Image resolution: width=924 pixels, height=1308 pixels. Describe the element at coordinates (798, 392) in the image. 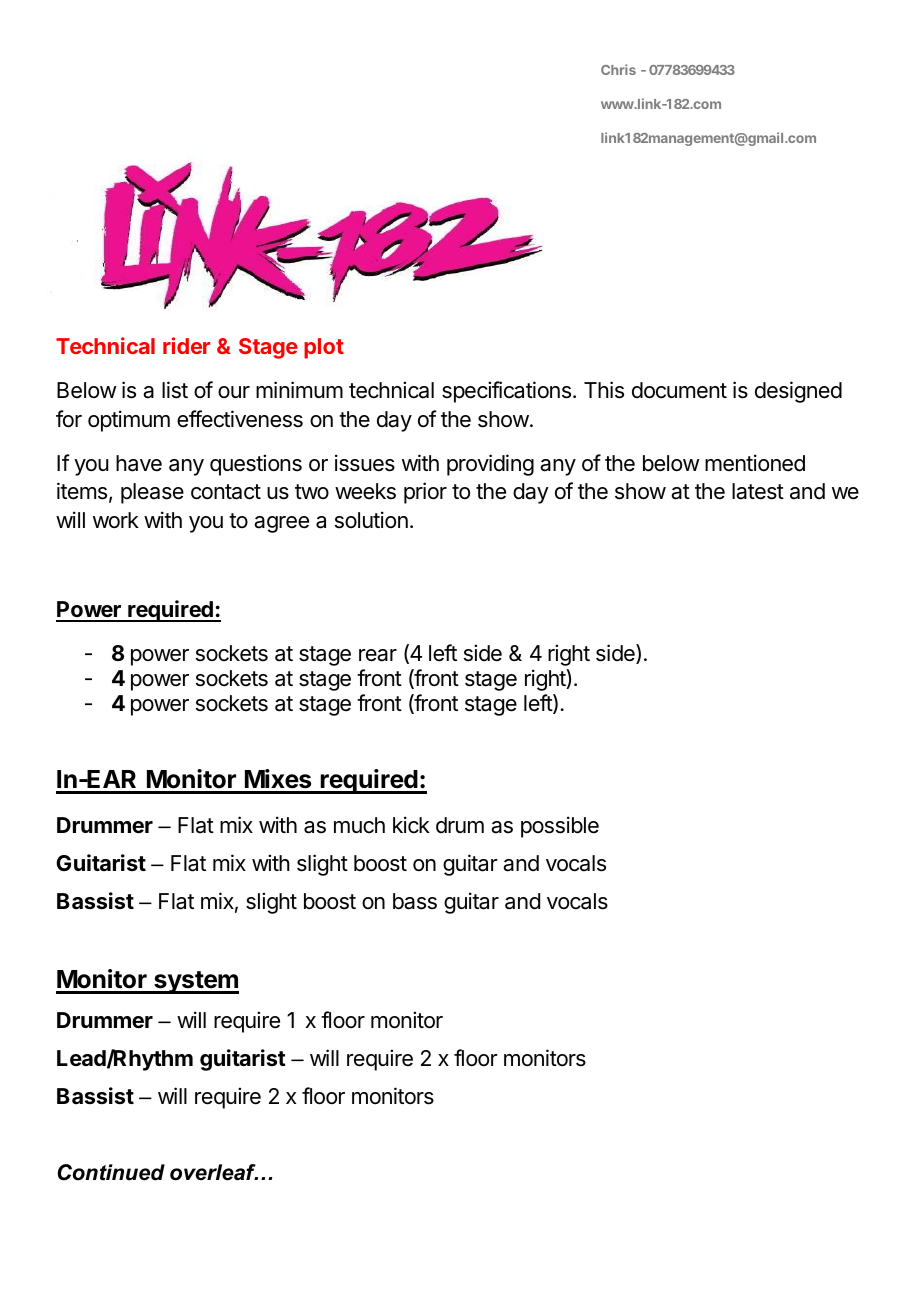

I see `designed` at that location.
